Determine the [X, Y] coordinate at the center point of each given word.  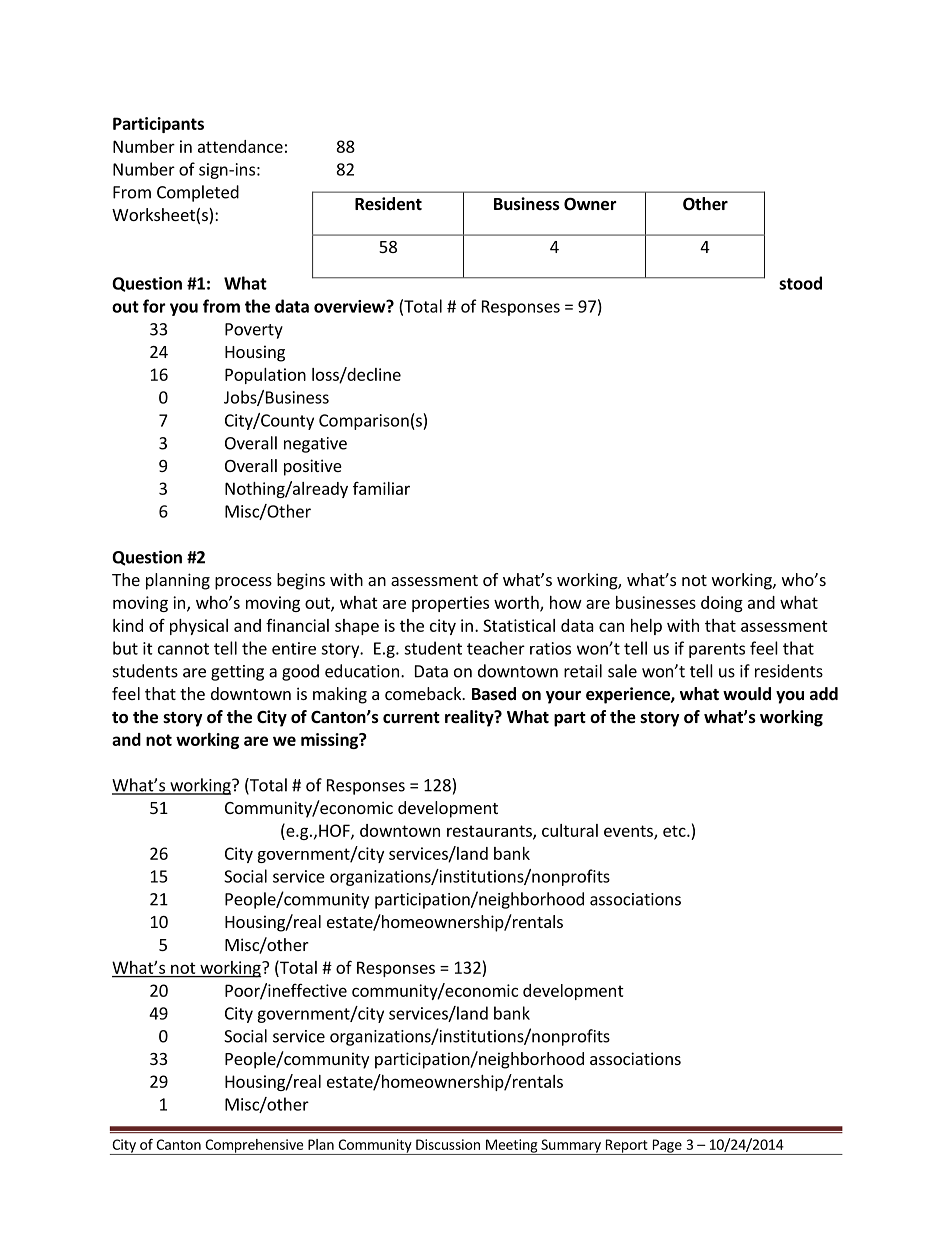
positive [313, 467]
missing [331, 741]
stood [800, 283]
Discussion [448, 1144]
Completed [198, 193]
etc [675, 831]
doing [722, 604]
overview [351, 306]
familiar [381, 488]
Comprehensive [254, 1147]
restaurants [490, 832]
